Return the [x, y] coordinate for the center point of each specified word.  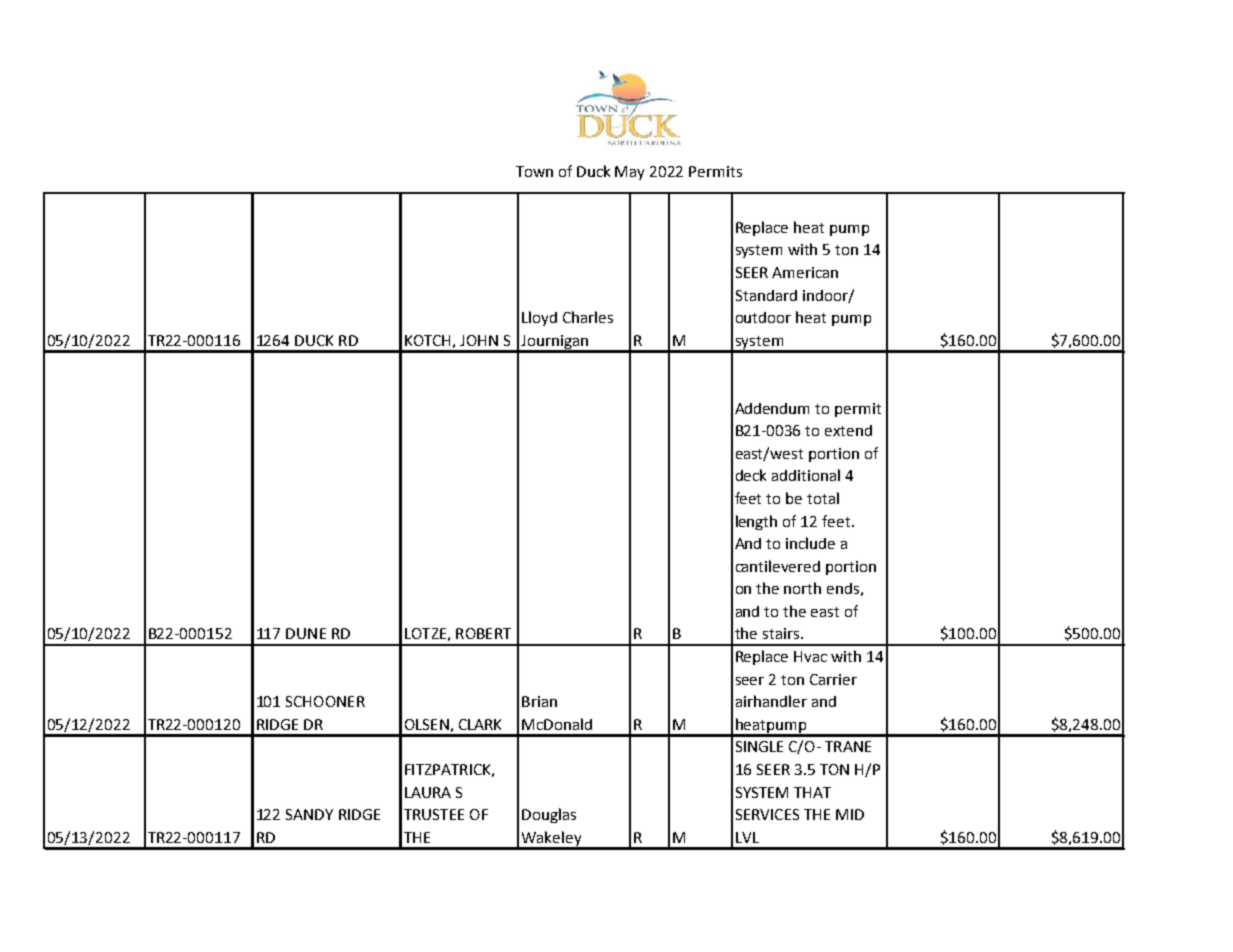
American [805, 272]
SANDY [309, 814]
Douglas [549, 815]
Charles [588, 317]
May [629, 173]
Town [534, 171]
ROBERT [483, 633]
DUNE [306, 633]
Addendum [772, 408]
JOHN [479, 340]
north [802, 588]
